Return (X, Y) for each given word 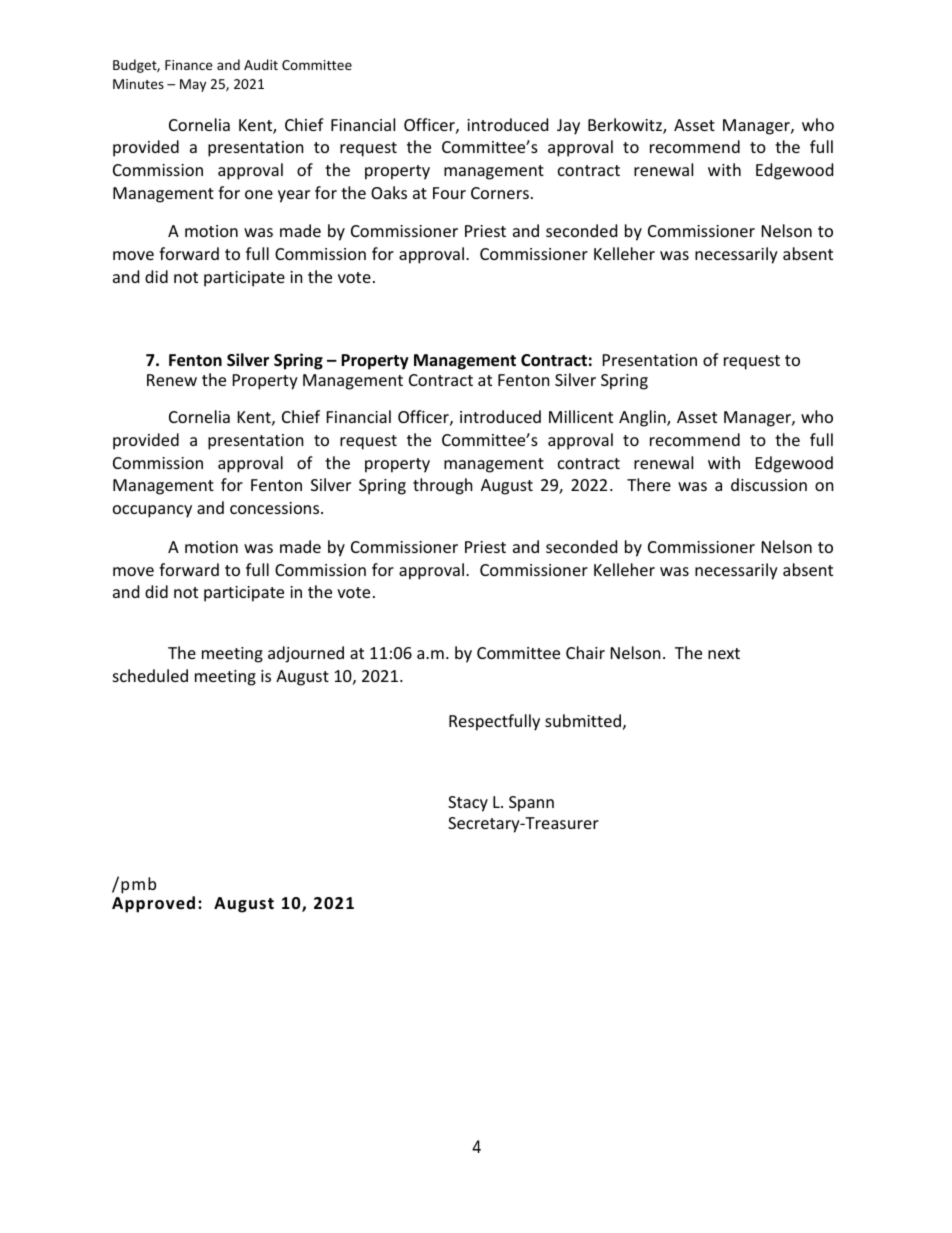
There (649, 484)
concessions (276, 508)
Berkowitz (626, 126)
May (193, 85)
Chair (585, 652)
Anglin (643, 418)
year (294, 196)
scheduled (150, 675)
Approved (153, 904)
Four (449, 193)
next (724, 653)
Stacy (468, 804)
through (443, 486)
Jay (568, 127)
